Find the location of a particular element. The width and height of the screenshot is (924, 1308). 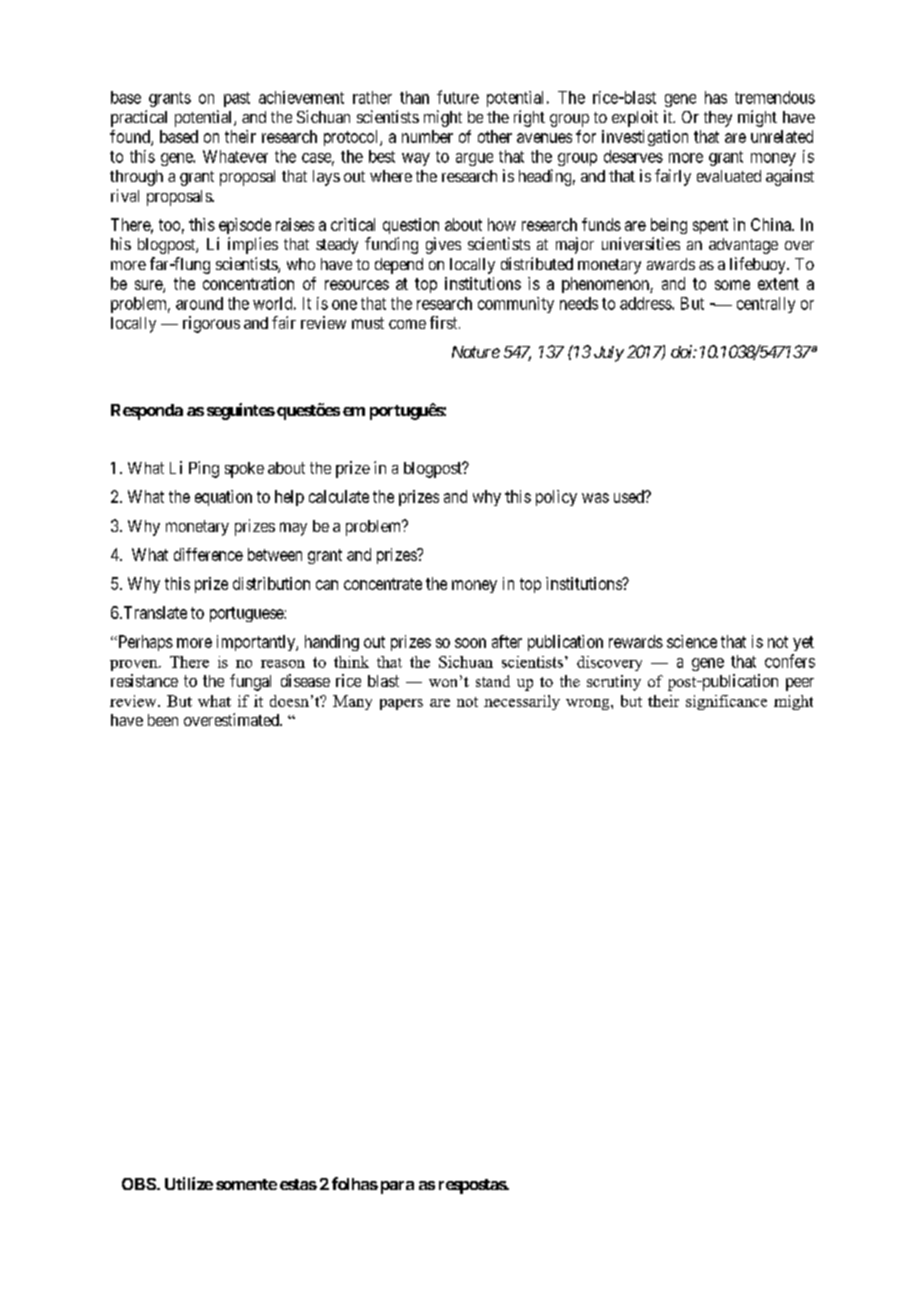

they is located at coordinates (718, 119).
